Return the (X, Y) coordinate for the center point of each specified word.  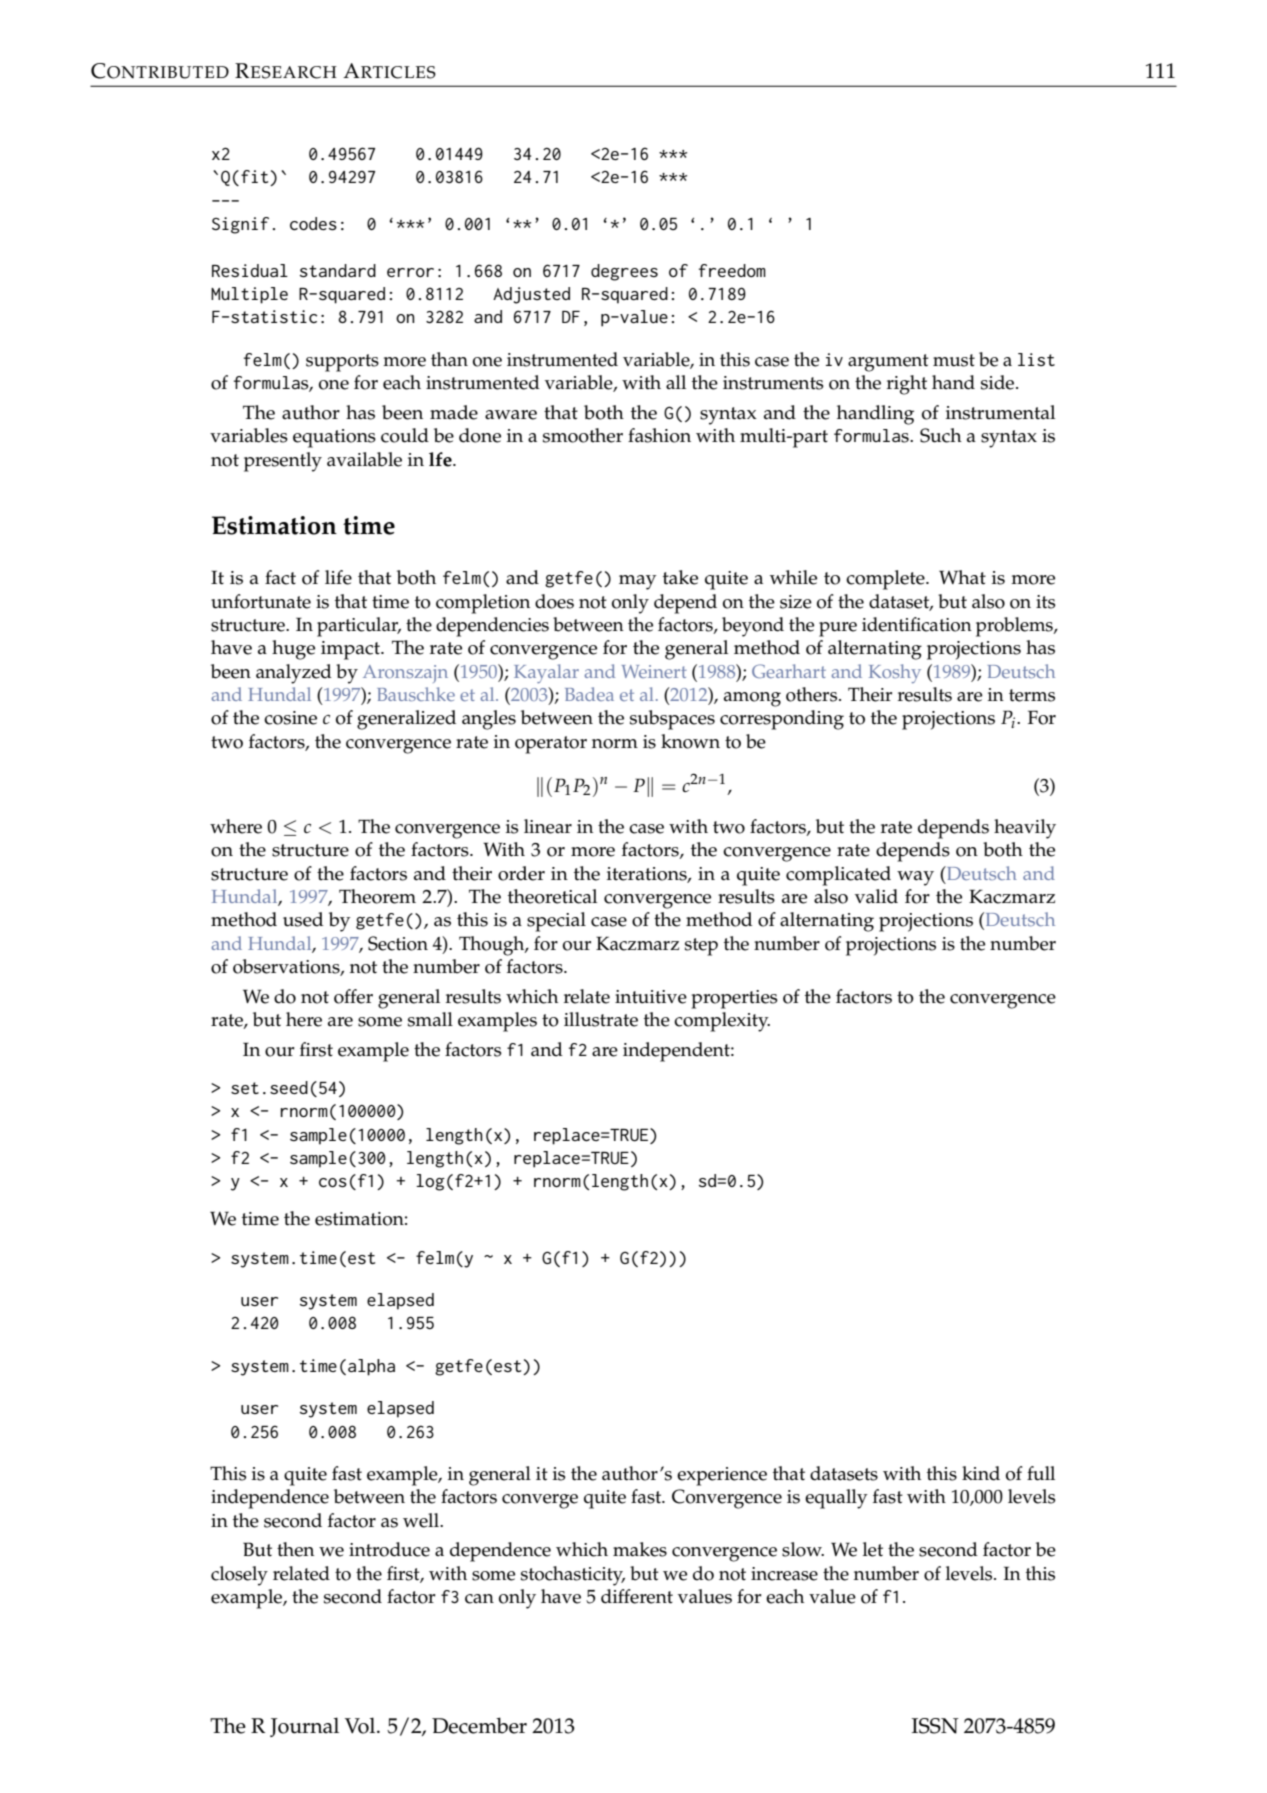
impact (351, 650)
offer (353, 996)
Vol (361, 1725)
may (637, 582)
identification (917, 624)
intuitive (651, 997)
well (422, 1520)
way (915, 878)
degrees (624, 272)
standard (338, 270)
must (954, 360)
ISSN (935, 1726)
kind (981, 1473)
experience (722, 1476)
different (637, 1596)
